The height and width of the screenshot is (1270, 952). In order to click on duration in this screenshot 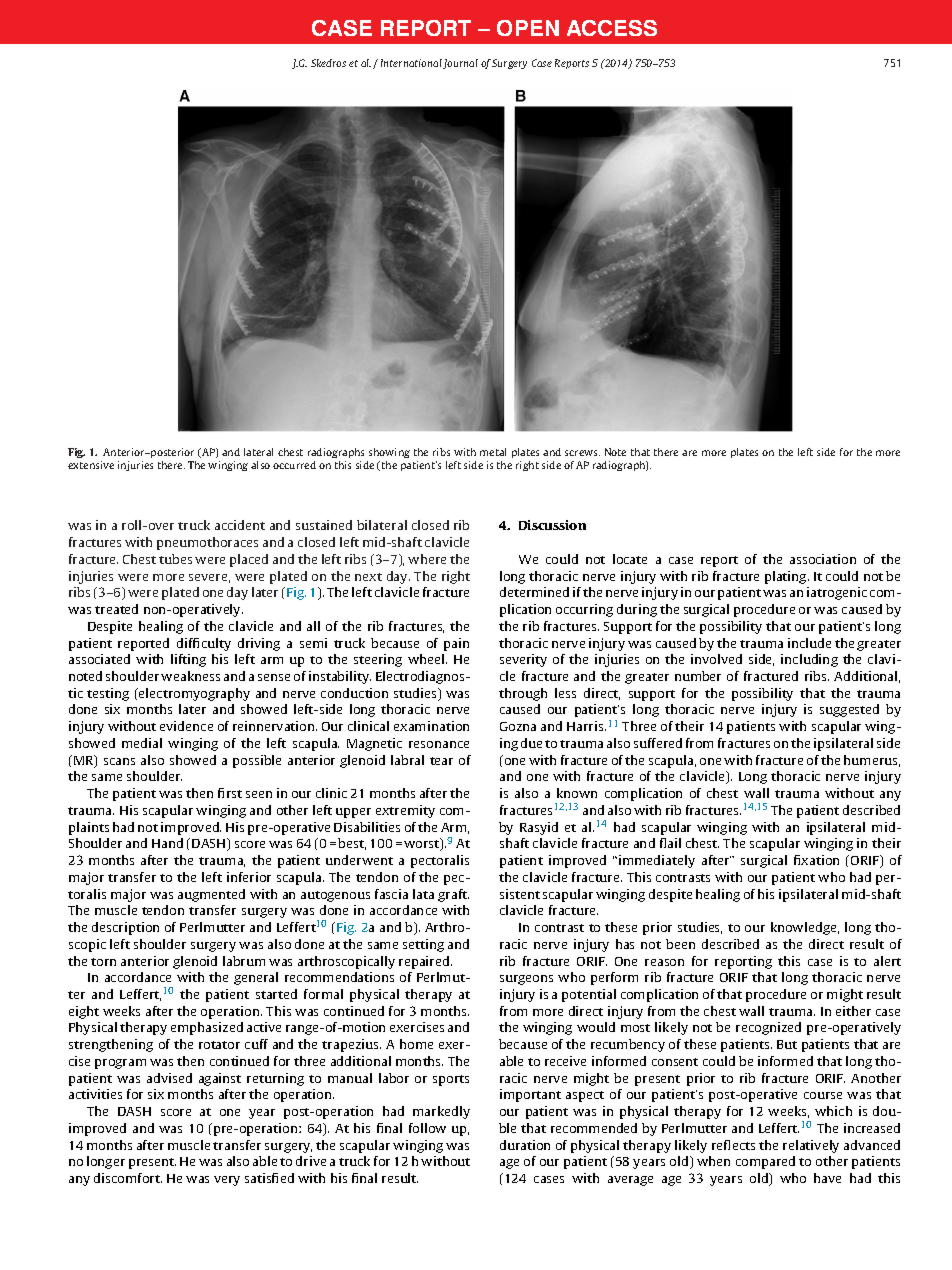, I will do `click(525, 1145)`.
